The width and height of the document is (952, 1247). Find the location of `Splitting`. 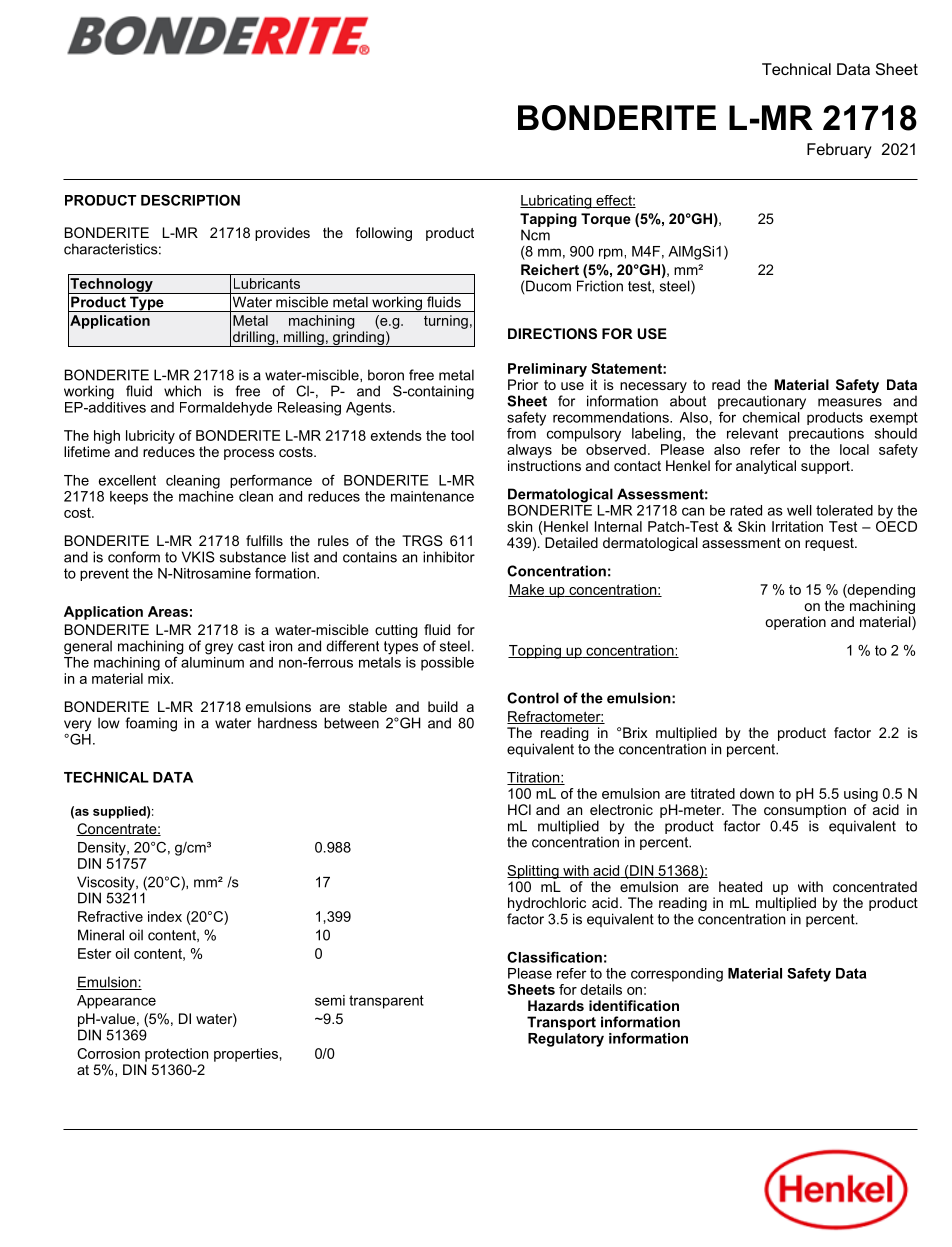

Splitting is located at coordinates (534, 872).
